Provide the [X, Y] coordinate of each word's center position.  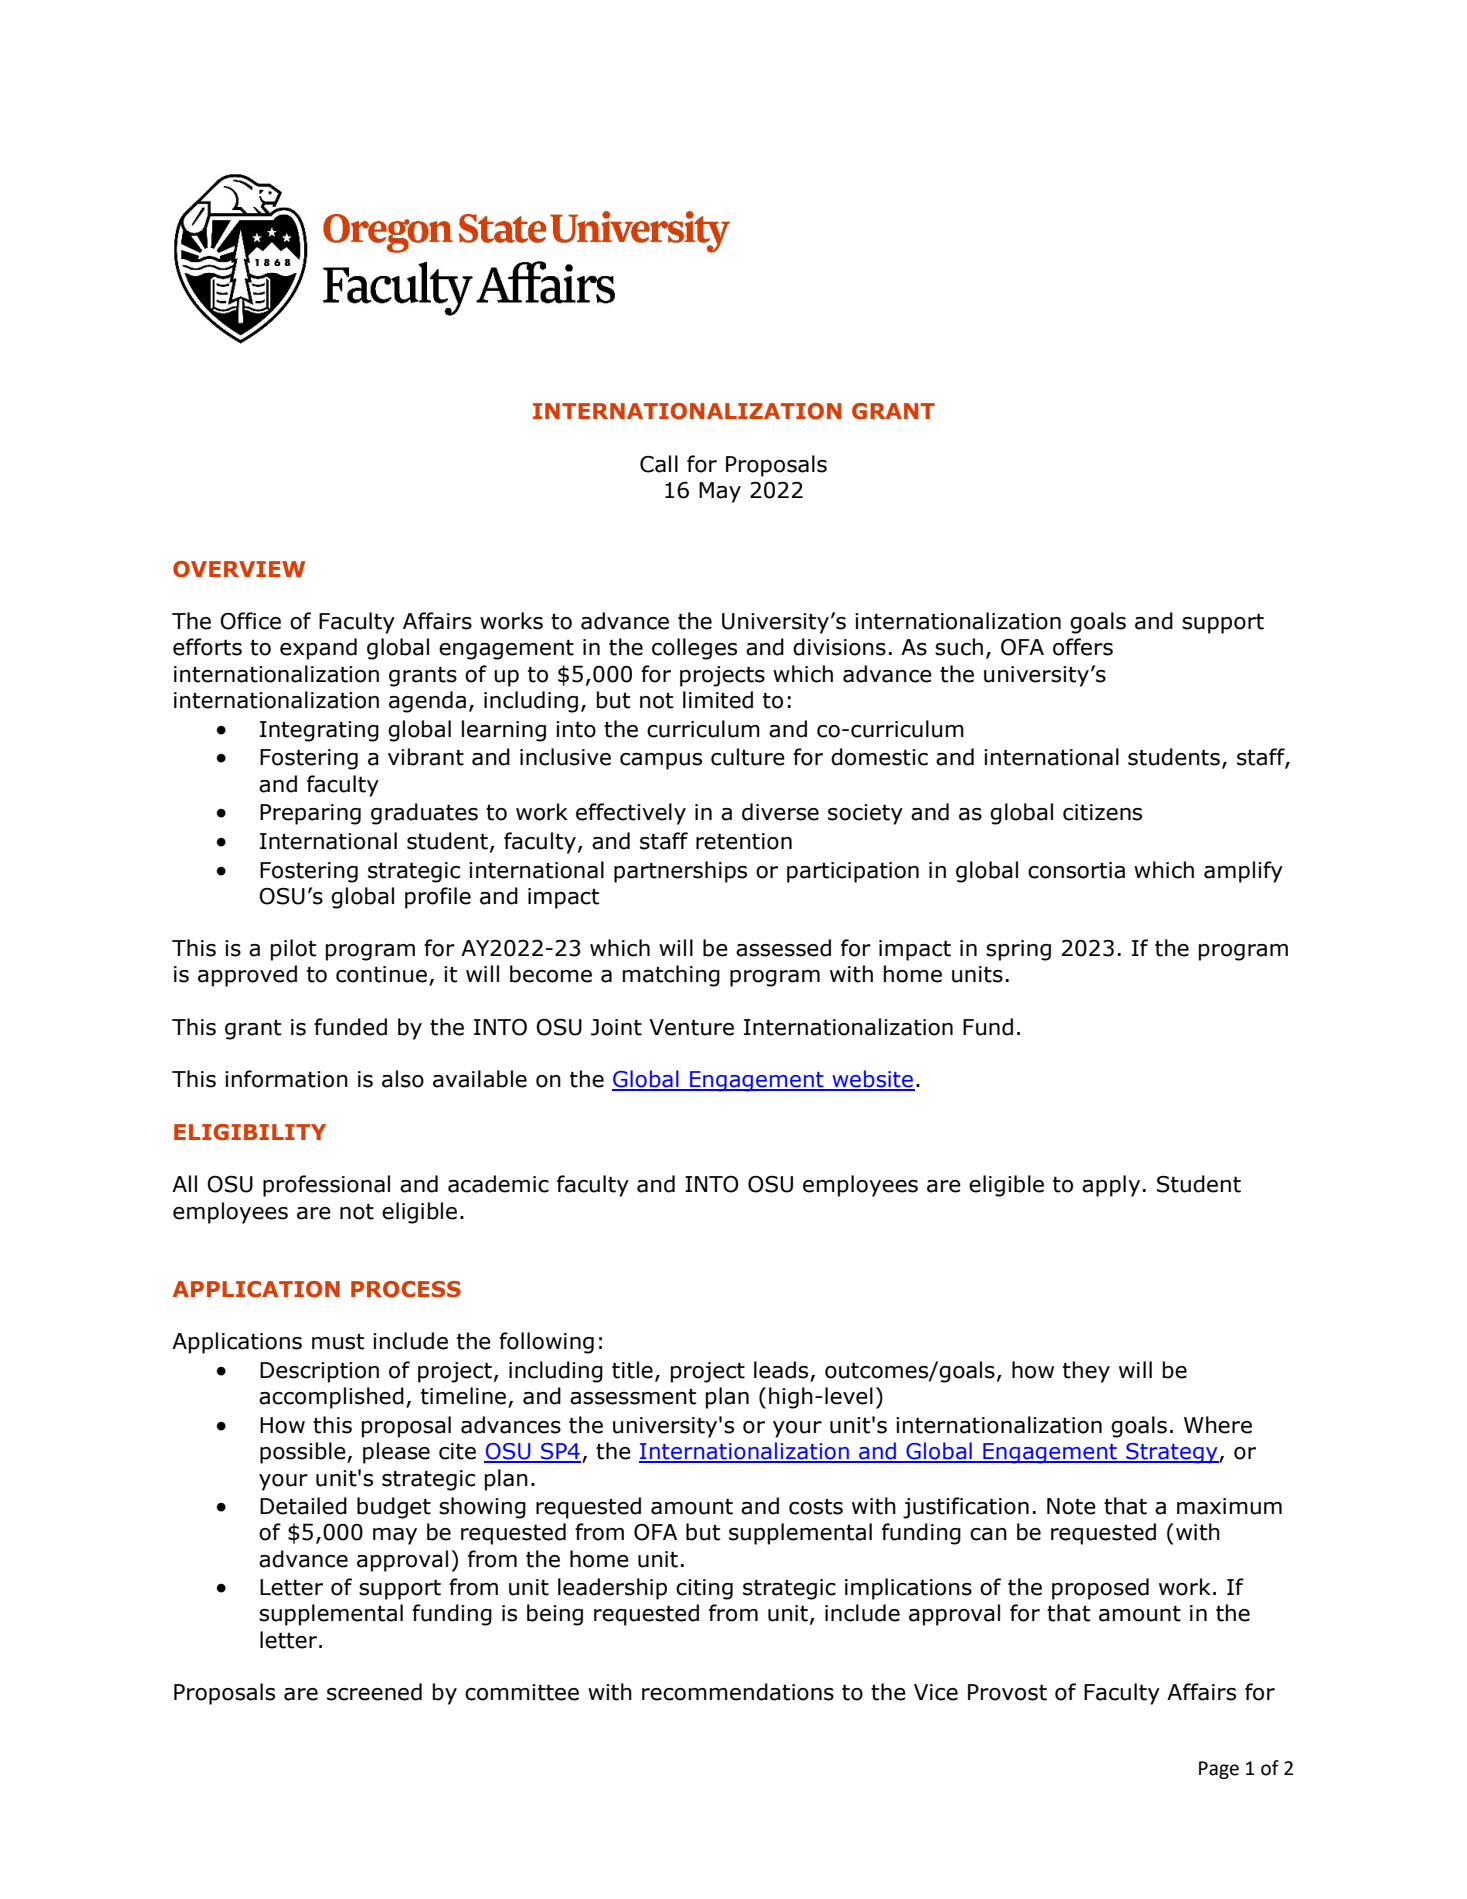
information [286, 1079]
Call [659, 464]
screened [374, 1692]
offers [1083, 647]
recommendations [738, 1692]
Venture [691, 1027]
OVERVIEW [239, 569]
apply [1111, 1186]
